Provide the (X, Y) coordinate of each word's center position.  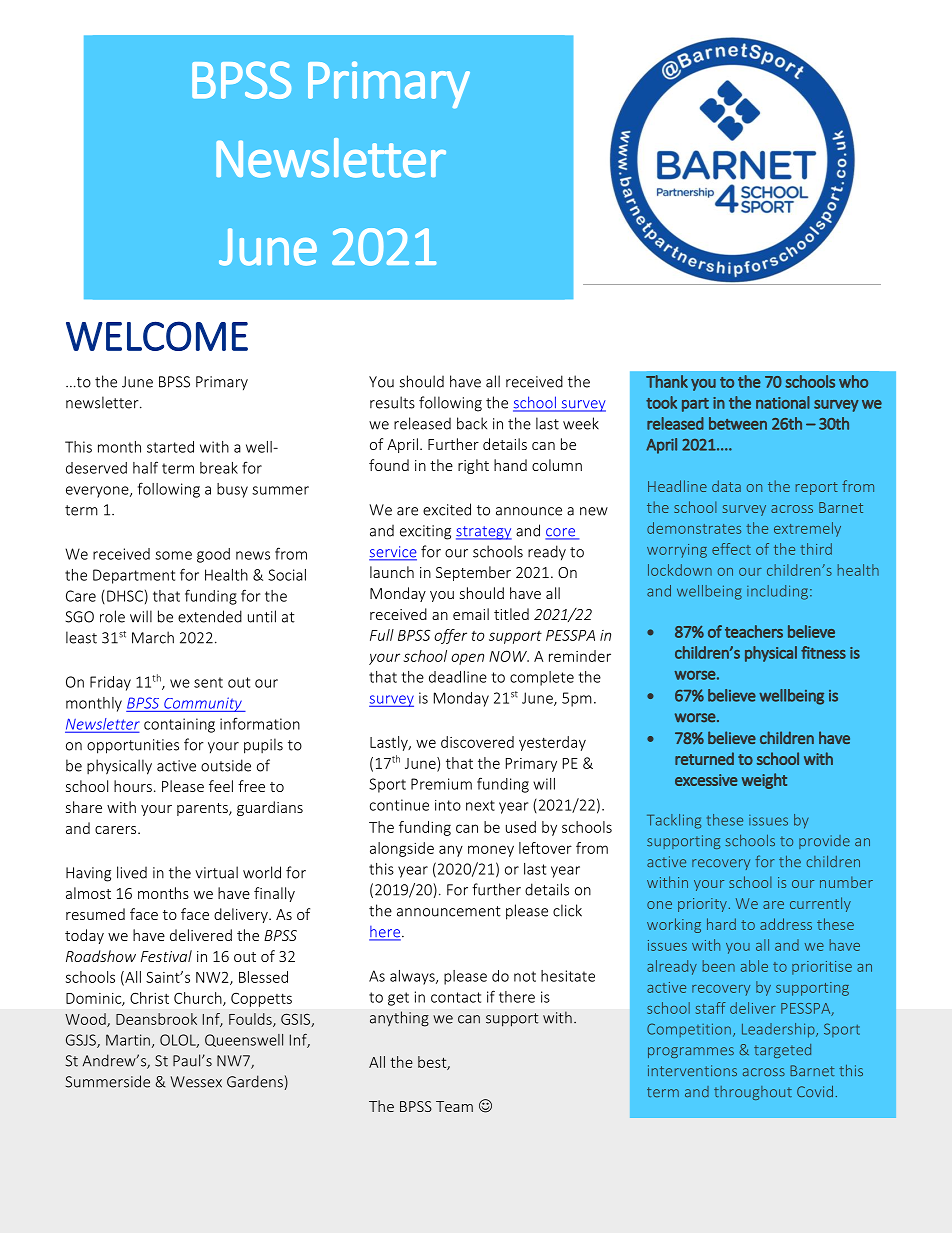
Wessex (196, 1082)
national (783, 402)
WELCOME (157, 336)
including (777, 592)
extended (210, 616)
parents (203, 809)
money (491, 851)
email (471, 614)
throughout (753, 1093)
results (392, 402)
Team (454, 1106)
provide (824, 842)
